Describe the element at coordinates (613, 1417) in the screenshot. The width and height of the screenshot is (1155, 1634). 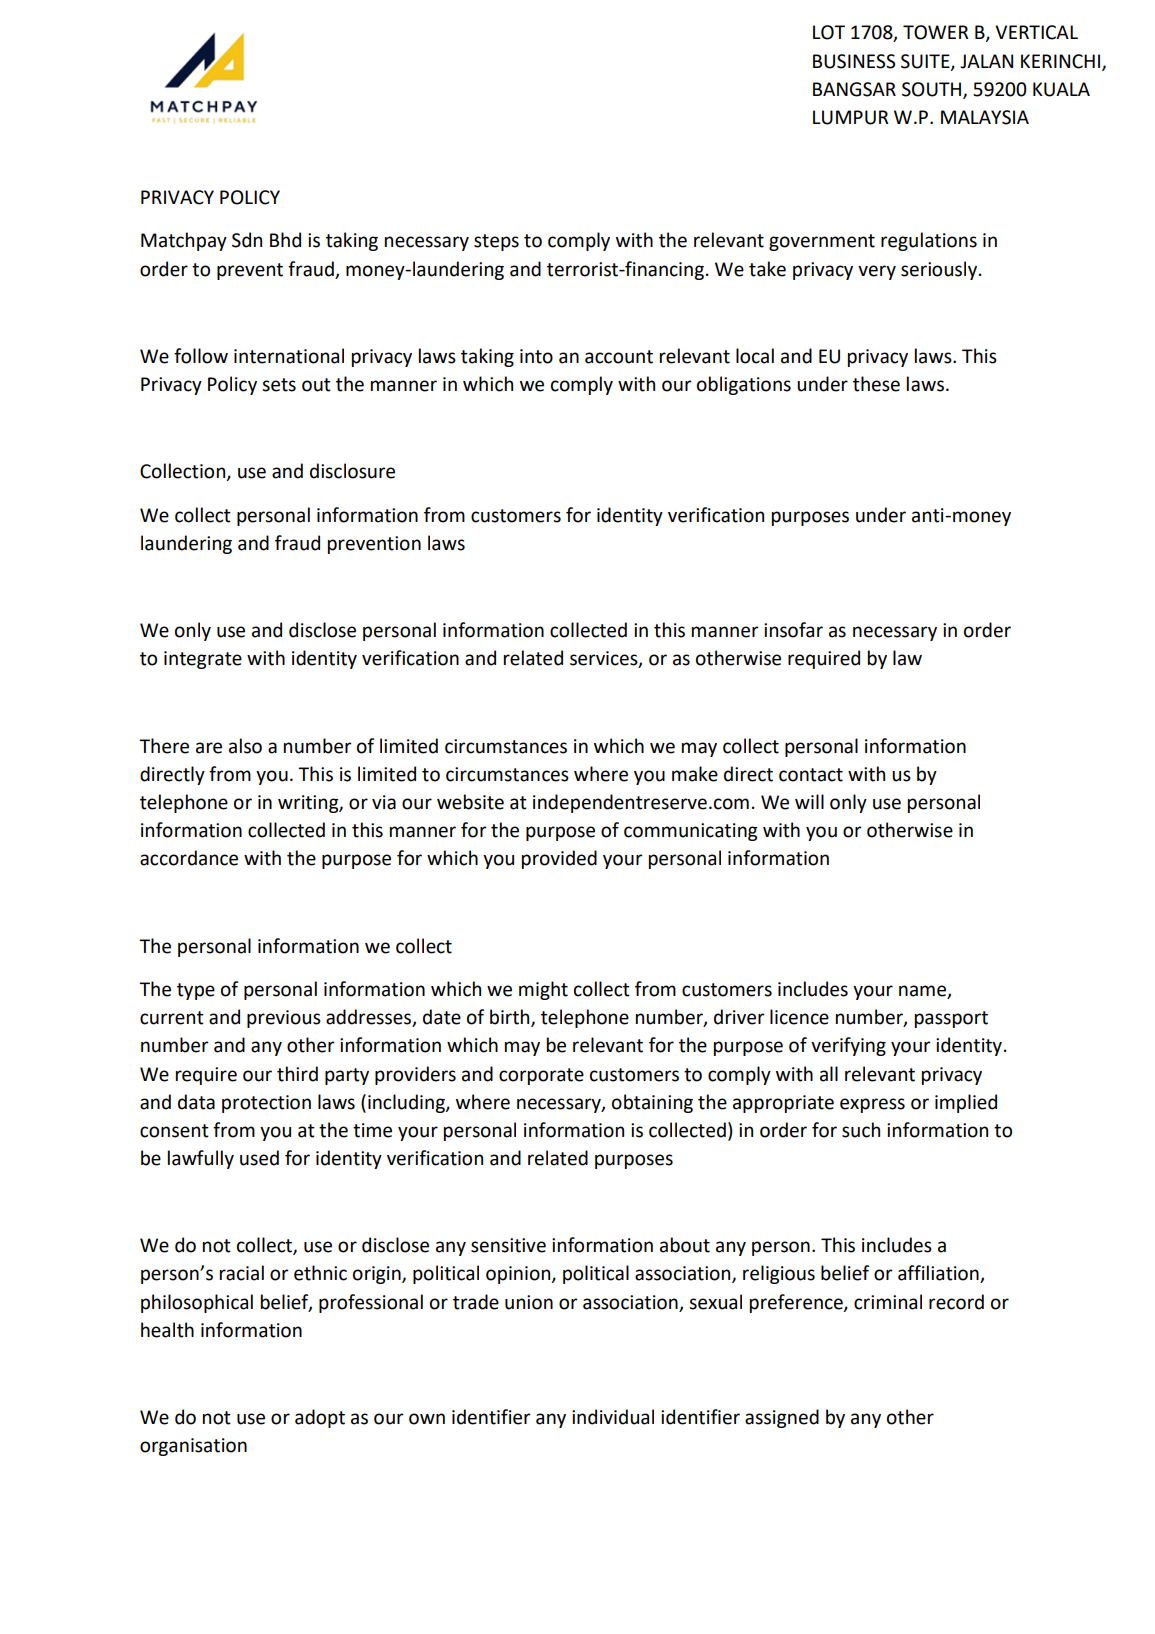
I see `individual` at that location.
